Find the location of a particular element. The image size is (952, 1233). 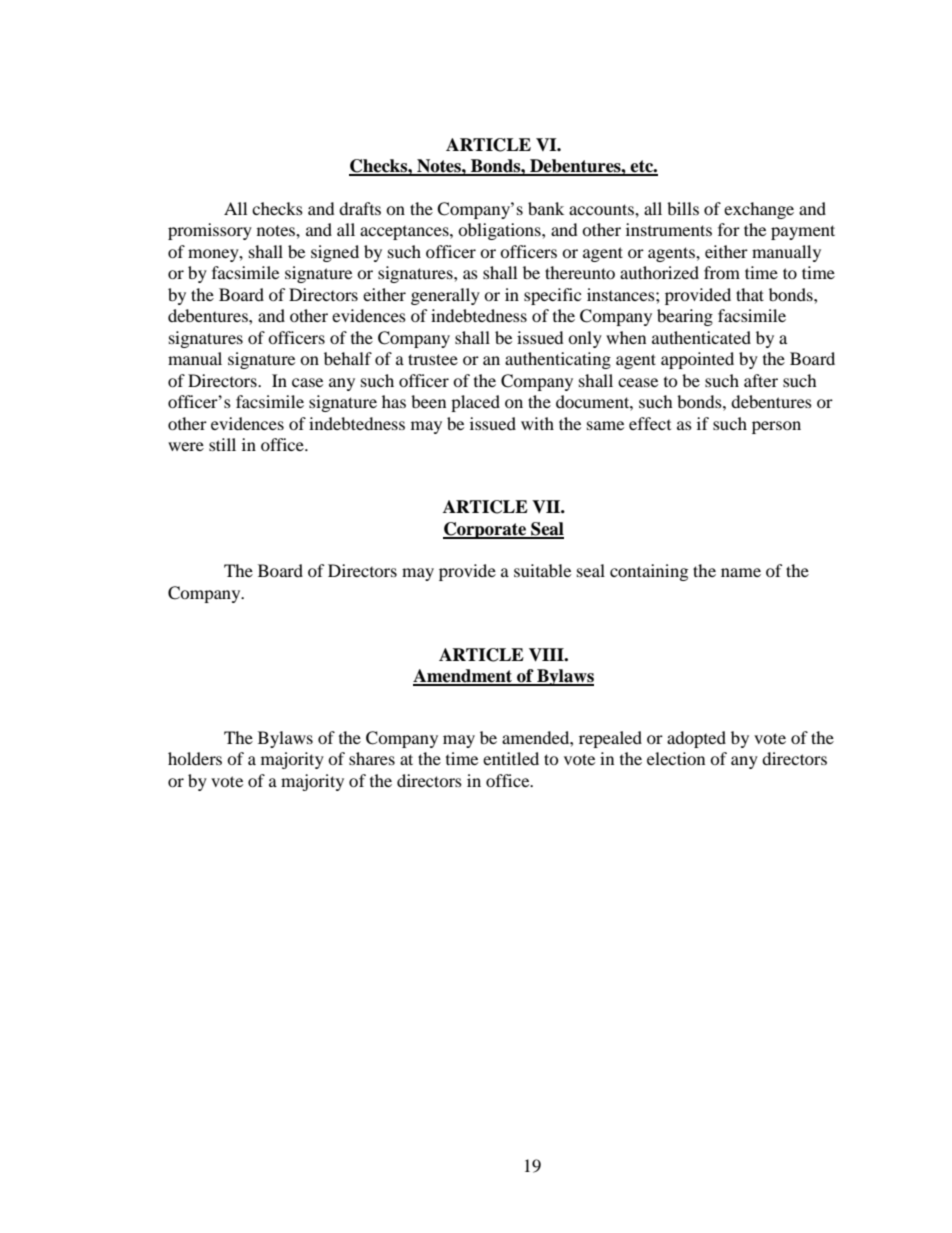

person is located at coordinates (776, 427).
